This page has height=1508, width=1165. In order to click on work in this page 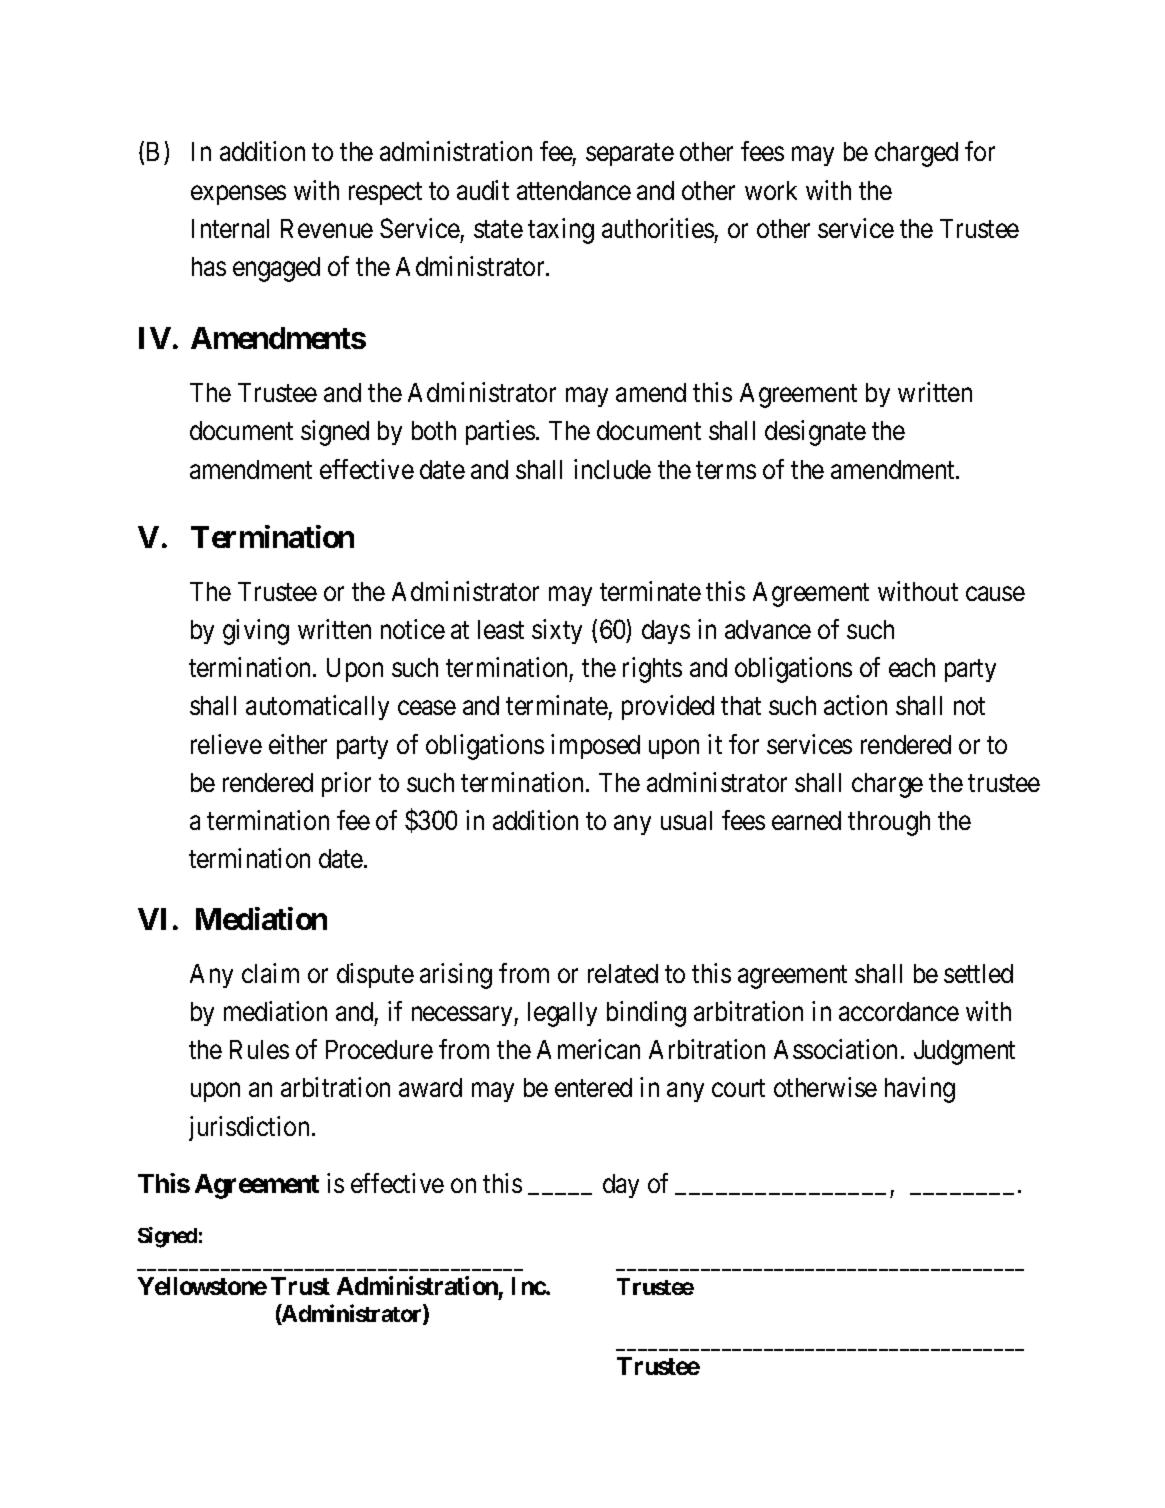, I will do `click(771, 190)`.
